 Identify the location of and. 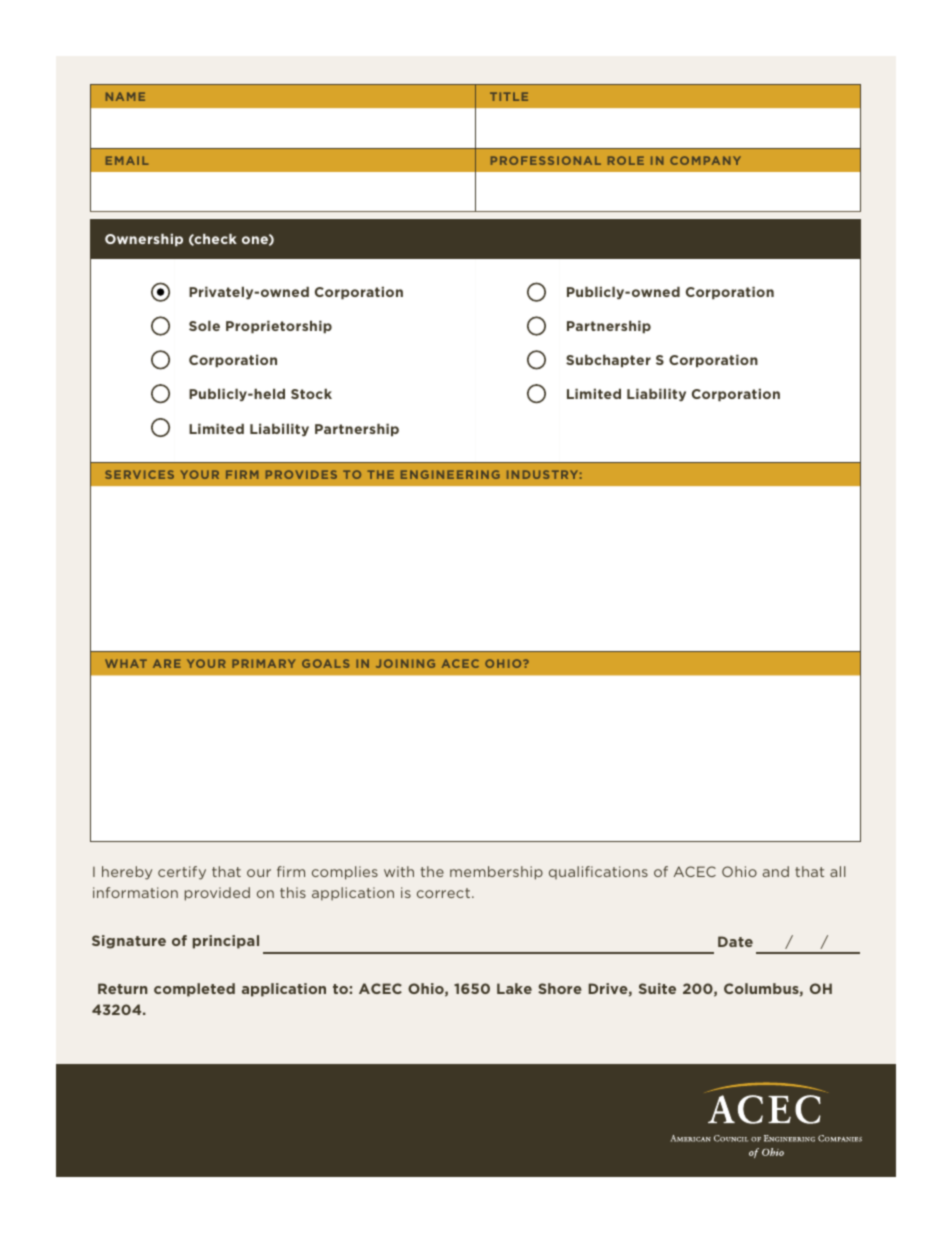
(776, 871).
